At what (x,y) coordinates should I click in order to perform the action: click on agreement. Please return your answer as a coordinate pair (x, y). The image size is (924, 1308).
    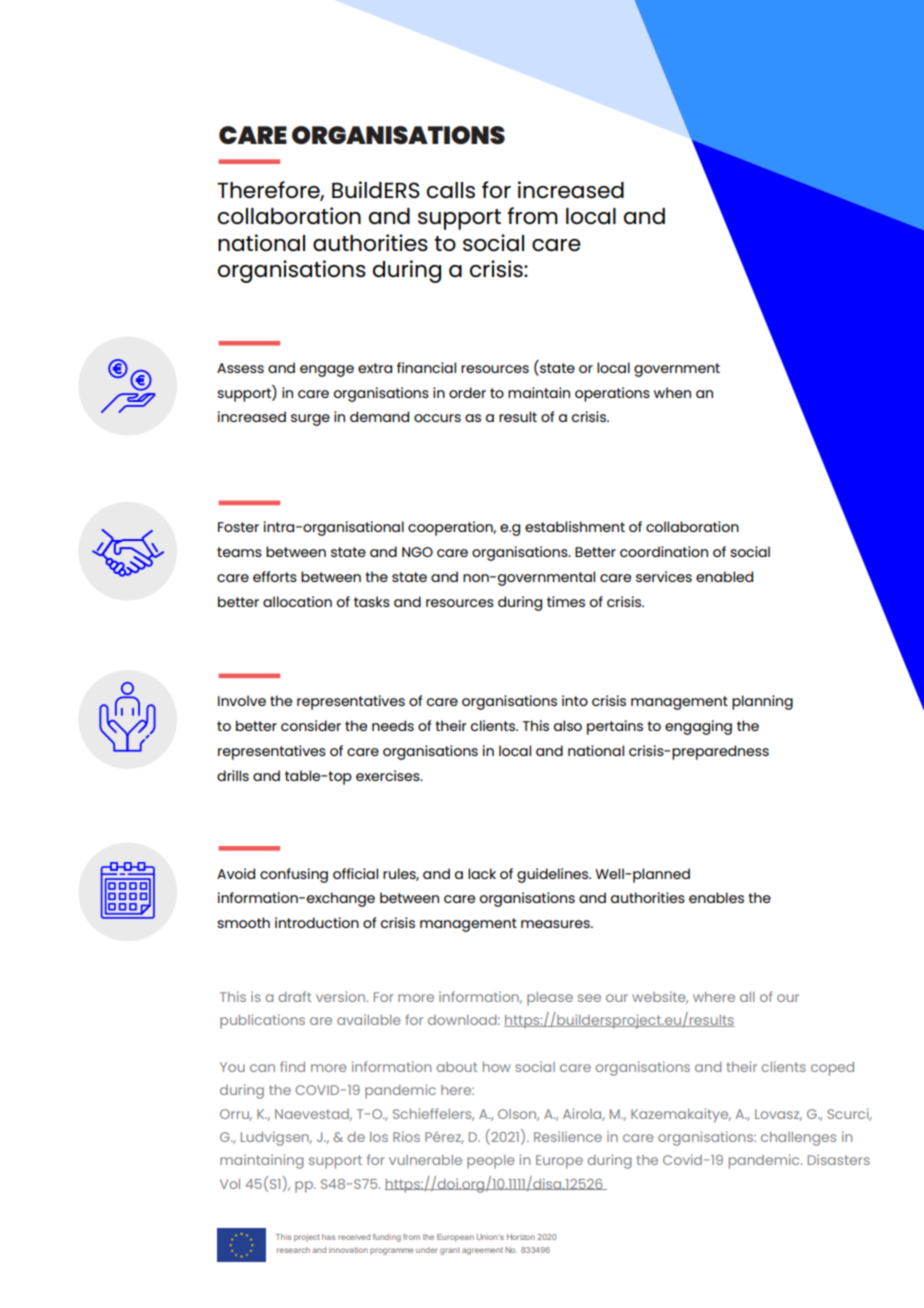
    Looking at the image, I should click on (482, 1251).
